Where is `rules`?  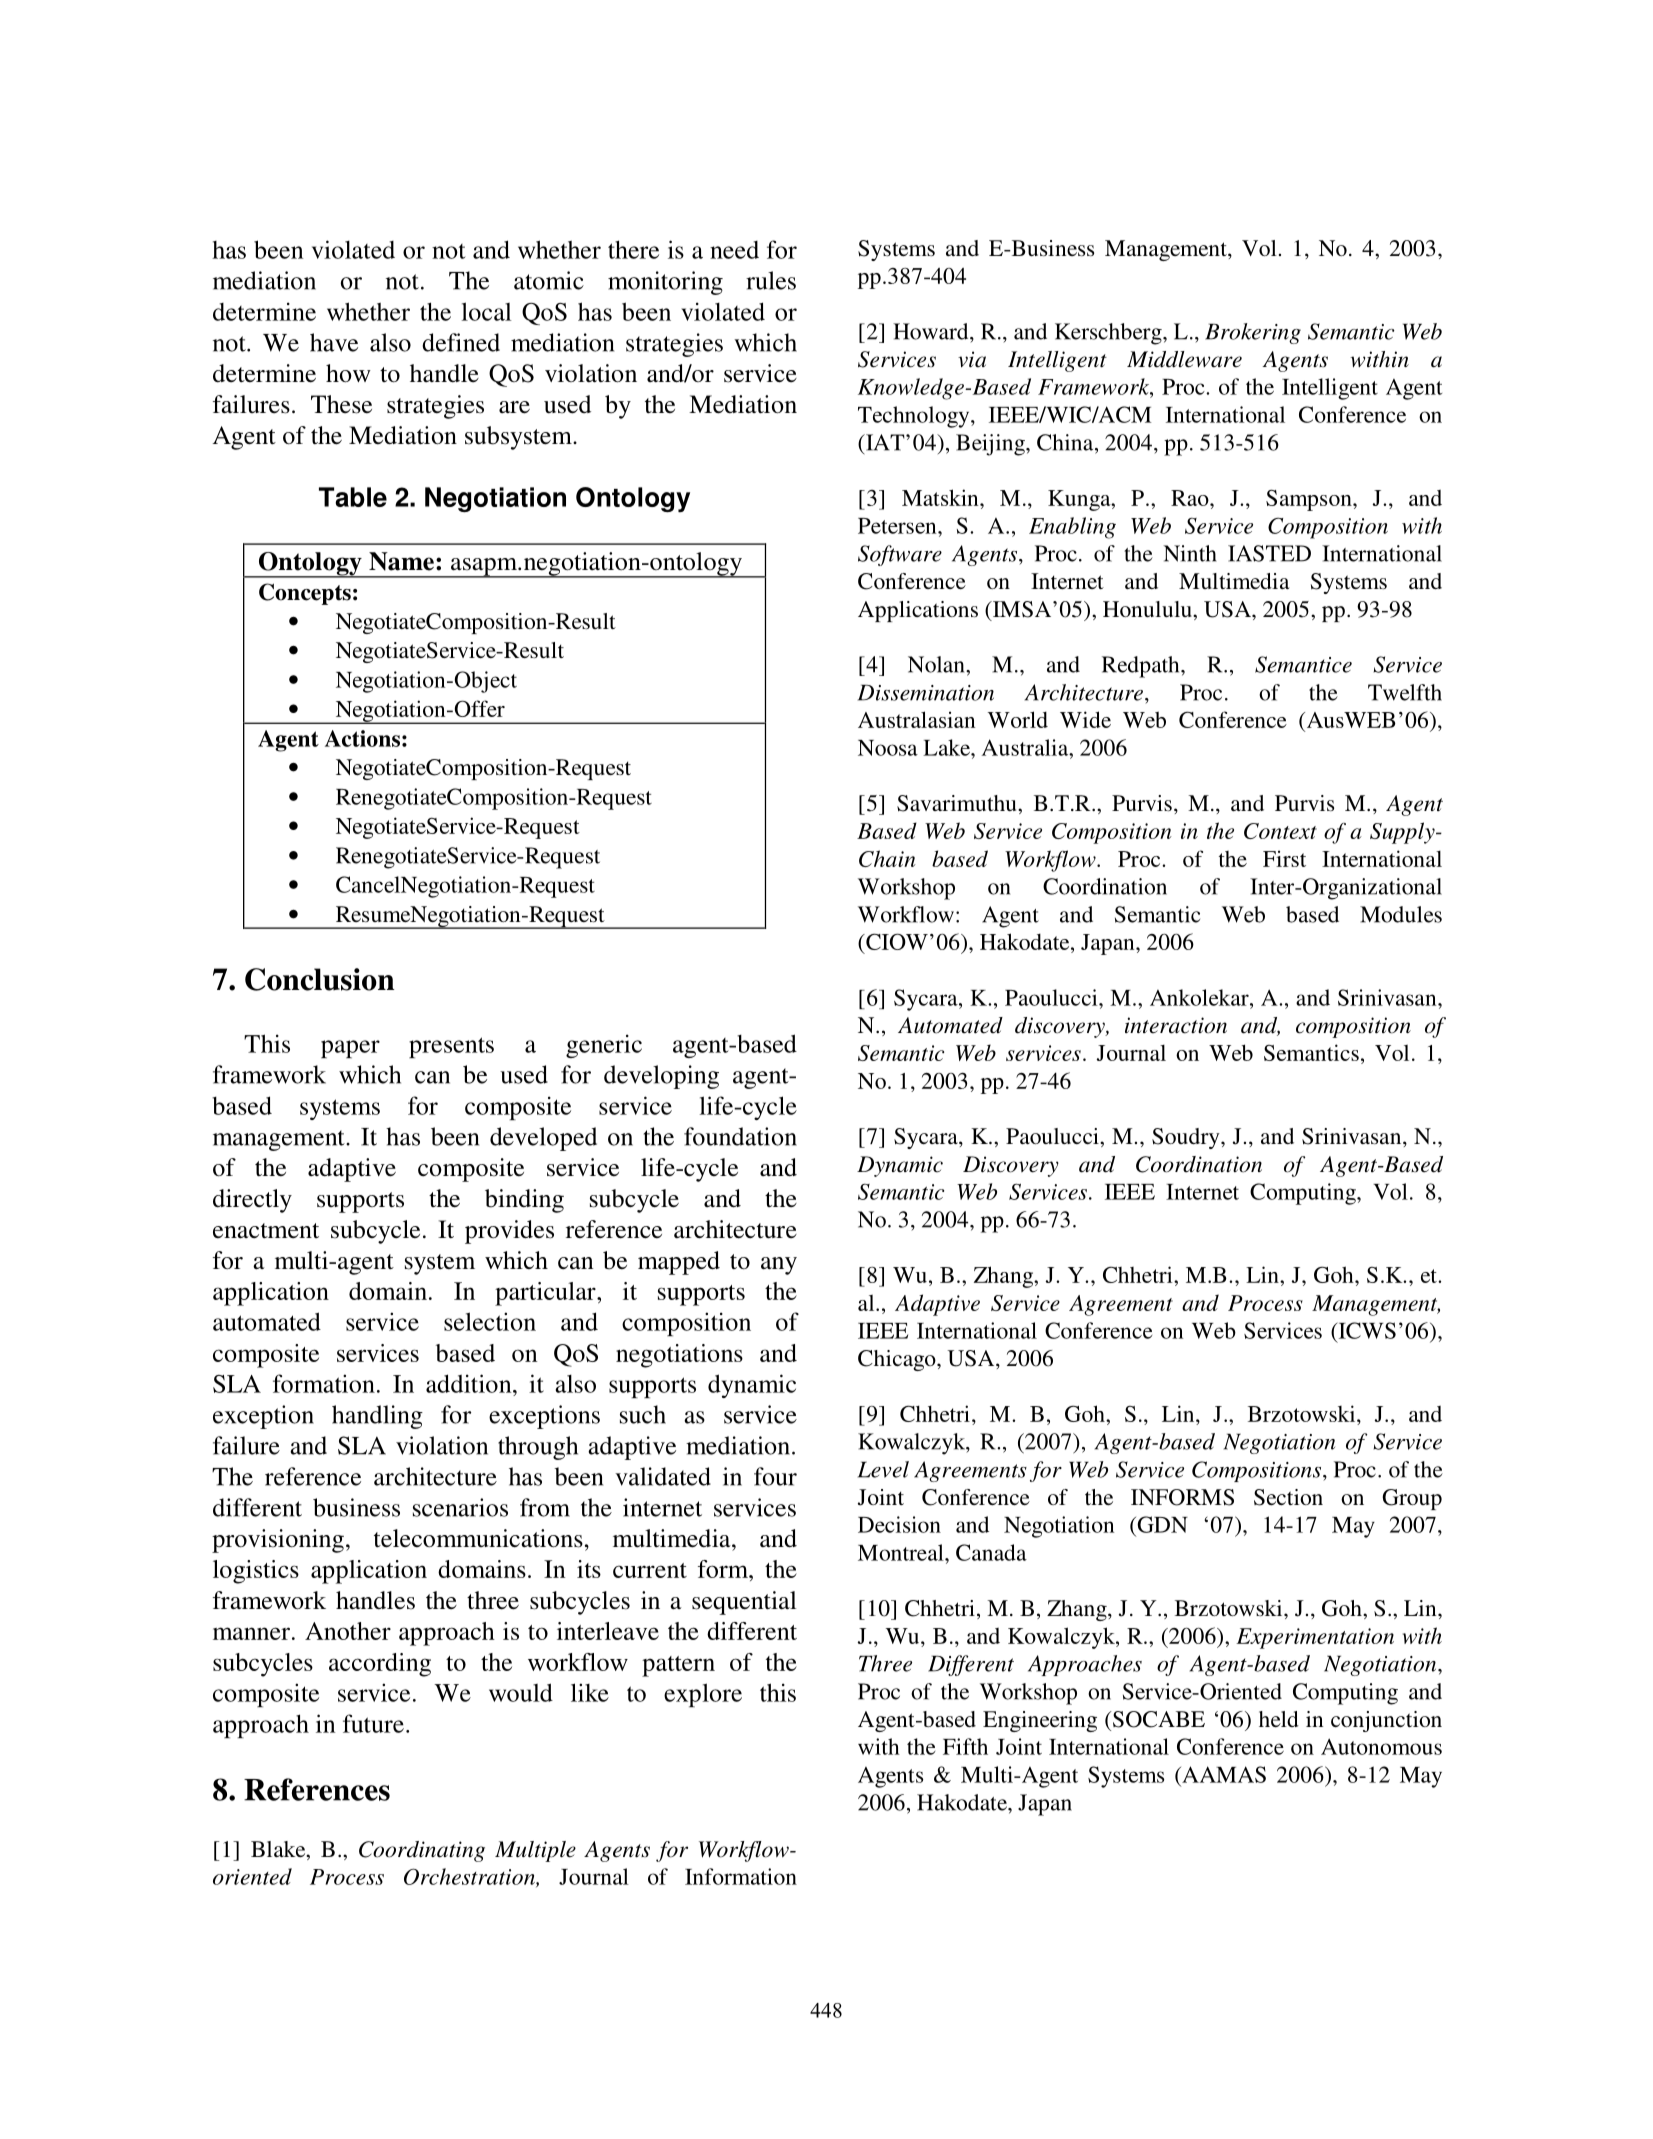 rules is located at coordinates (771, 280).
